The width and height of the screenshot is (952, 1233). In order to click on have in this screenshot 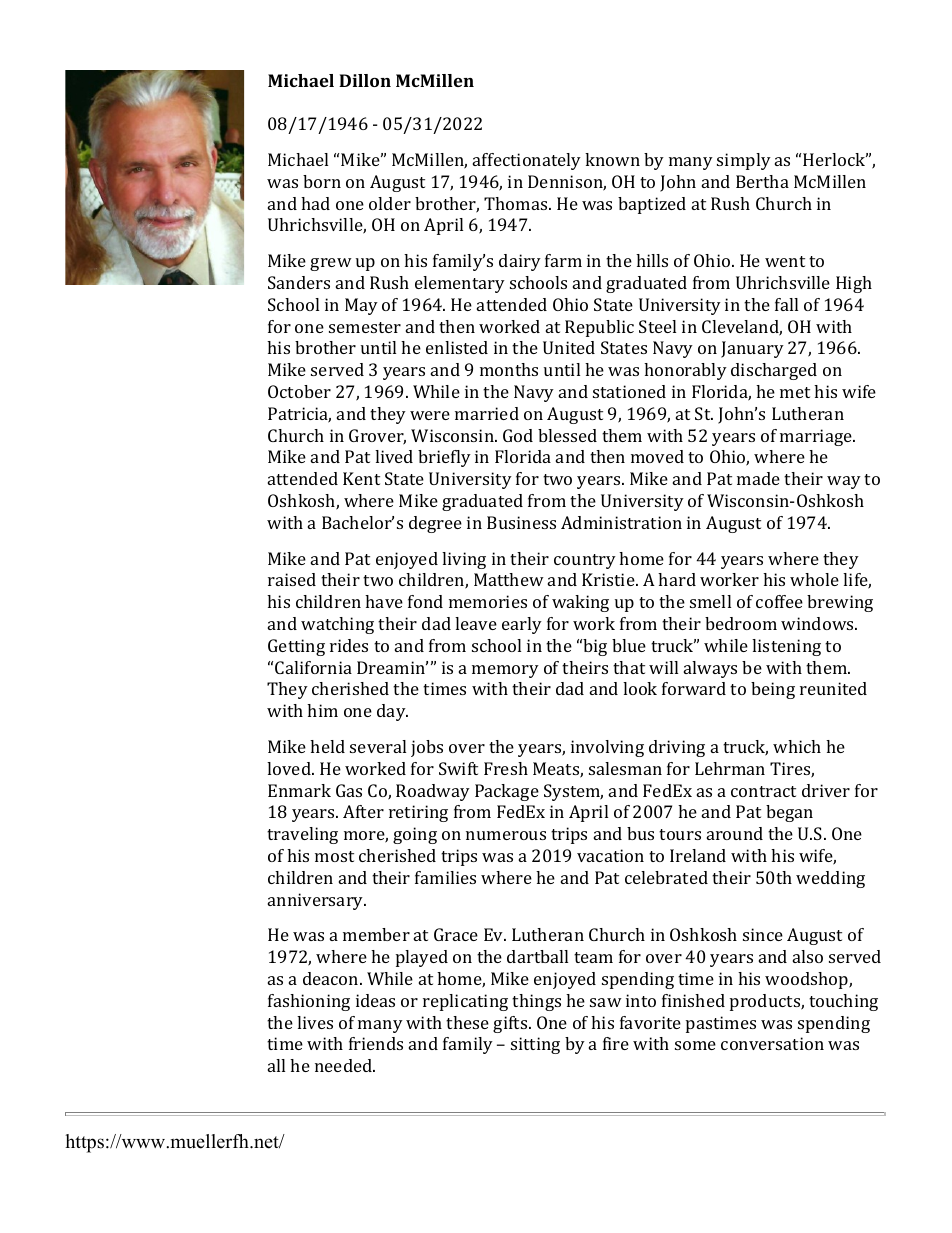, I will do `click(384, 601)`.
